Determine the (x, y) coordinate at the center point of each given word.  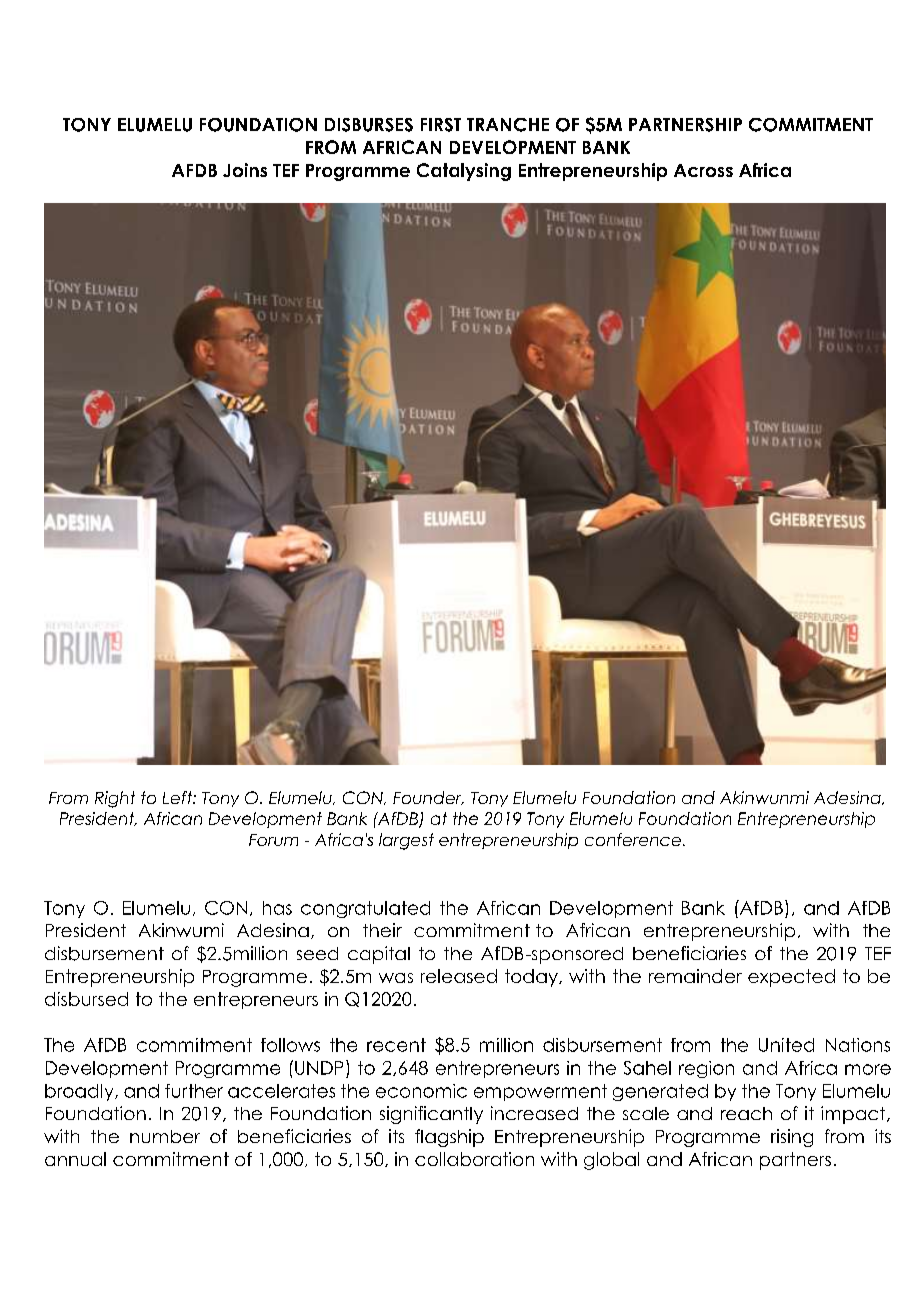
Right (115, 799)
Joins (245, 170)
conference (633, 839)
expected (791, 978)
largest (406, 841)
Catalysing (464, 172)
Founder (428, 798)
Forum (273, 840)
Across (703, 170)
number (165, 1136)
